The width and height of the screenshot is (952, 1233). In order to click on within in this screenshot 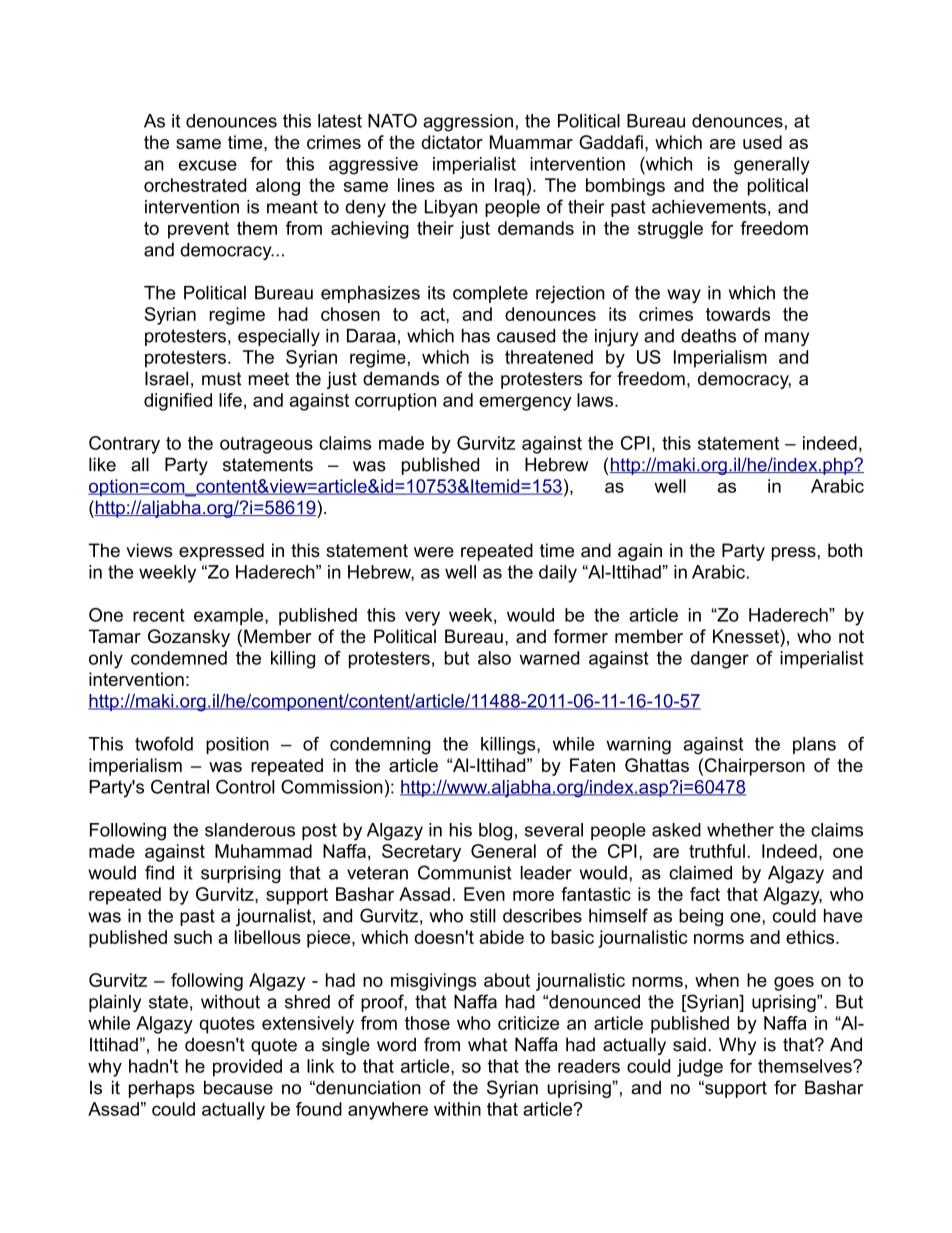, I will do `click(457, 1109)`.
